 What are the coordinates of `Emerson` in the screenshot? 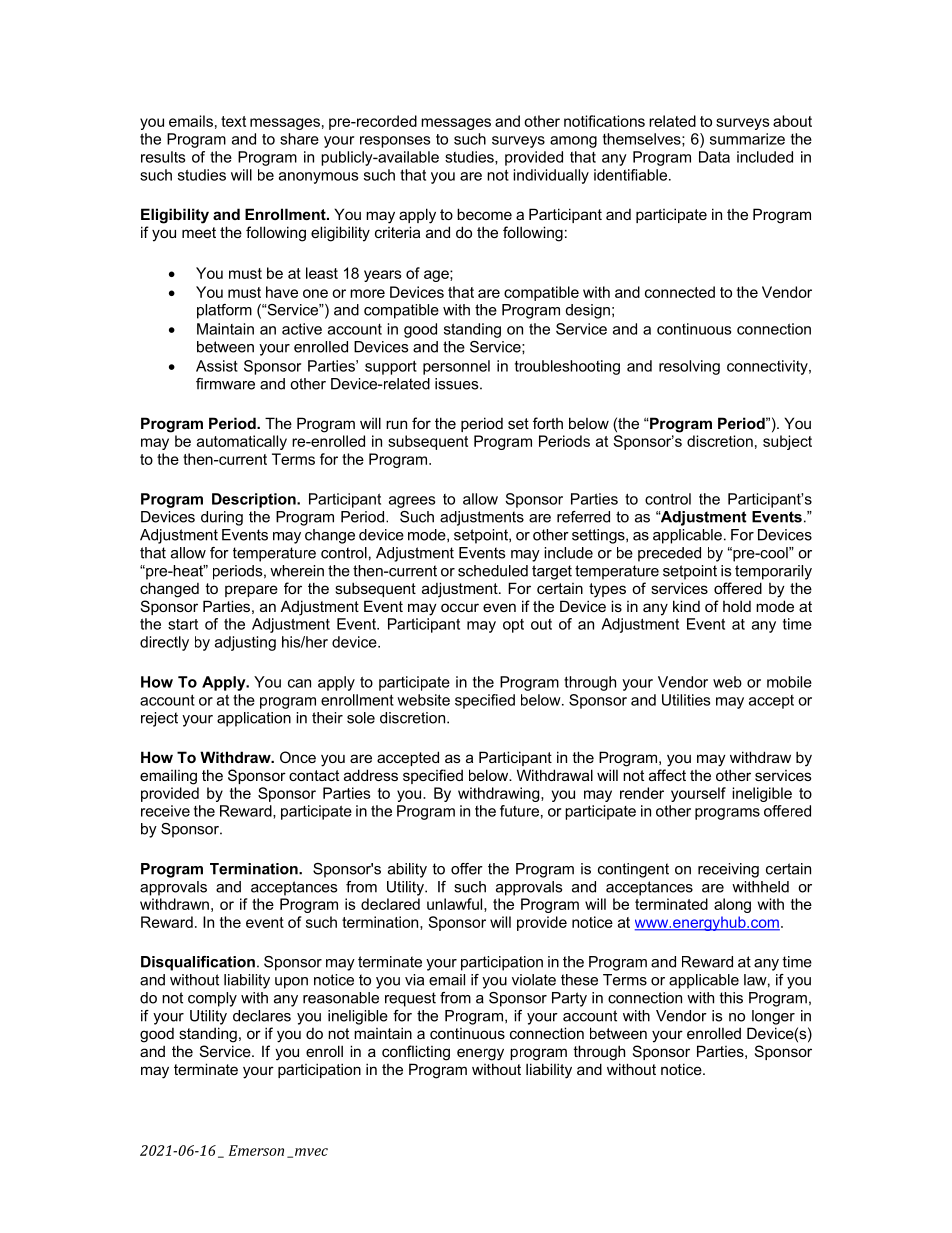 It's located at (256, 1150).
